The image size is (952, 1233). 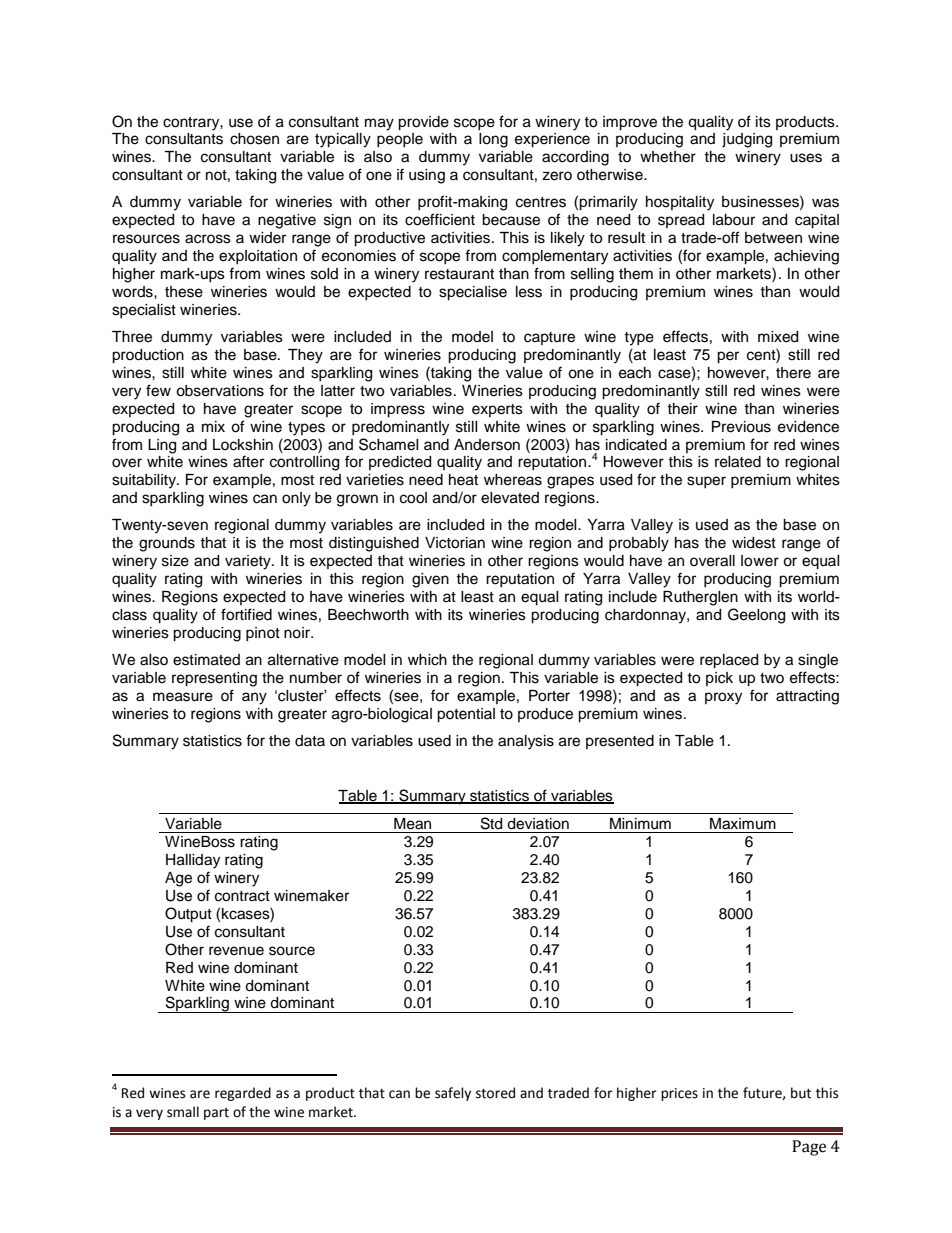 What do you see at coordinates (188, 915) in the screenshot?
I see `Output` at bounding box center [188, 915].
